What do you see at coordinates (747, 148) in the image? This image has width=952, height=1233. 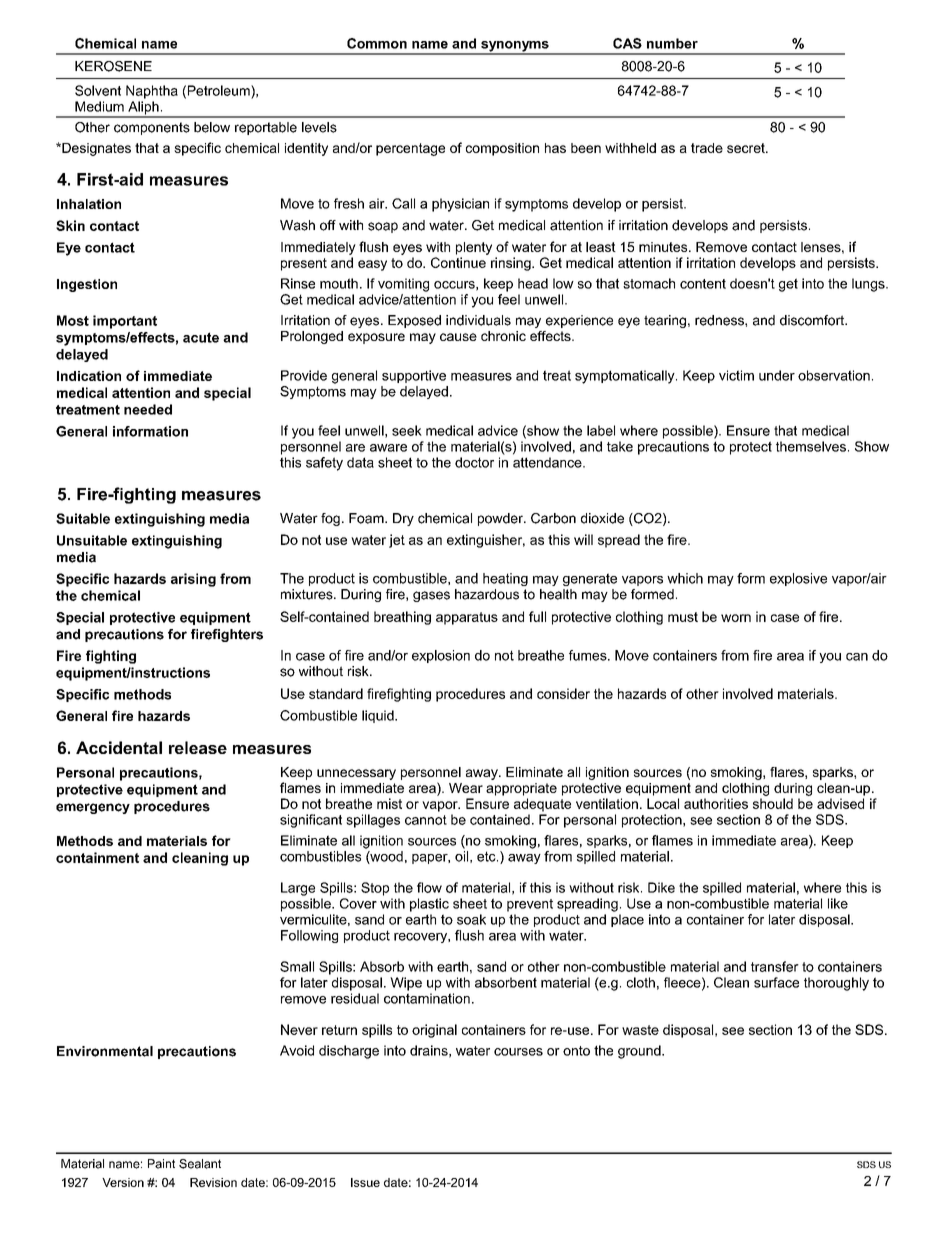 I see `secret` at bounding box center [747, 148].
